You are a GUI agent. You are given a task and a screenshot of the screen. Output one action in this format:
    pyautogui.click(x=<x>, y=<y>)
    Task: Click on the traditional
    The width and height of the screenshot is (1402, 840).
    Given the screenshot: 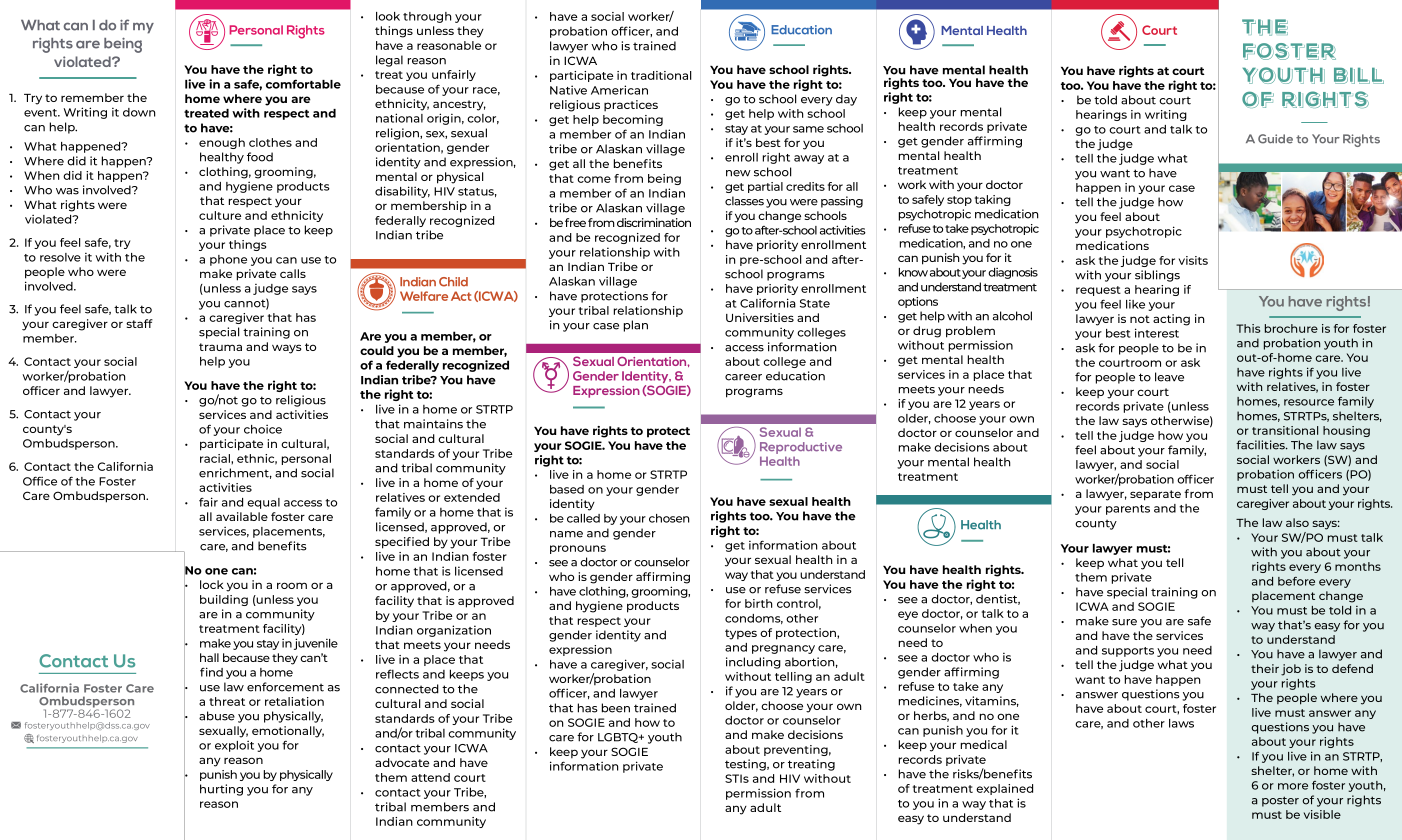 What is the action you would take?
    pyautogui.click(x=661, y=75)
